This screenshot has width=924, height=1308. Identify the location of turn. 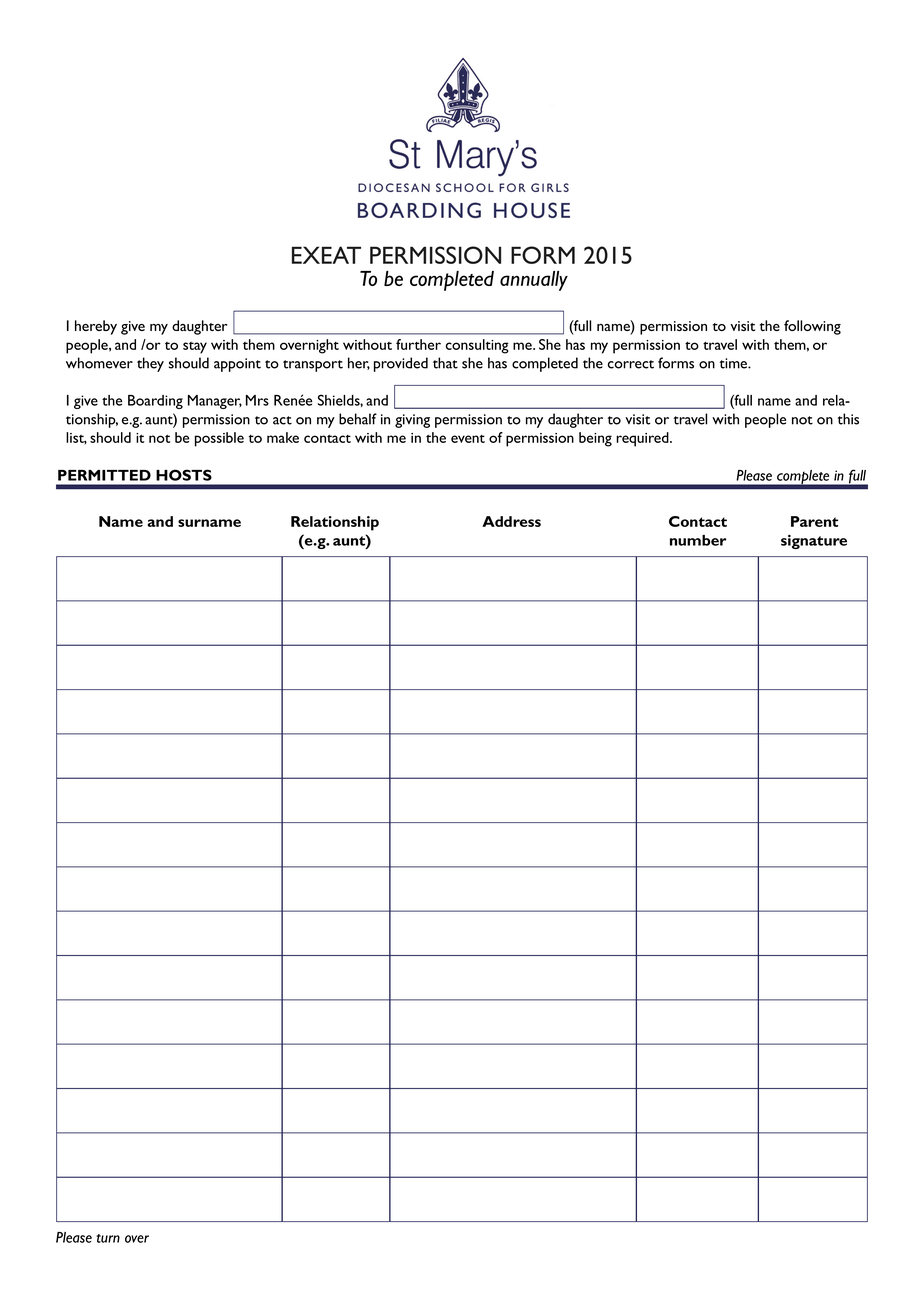
(108, 1238).
